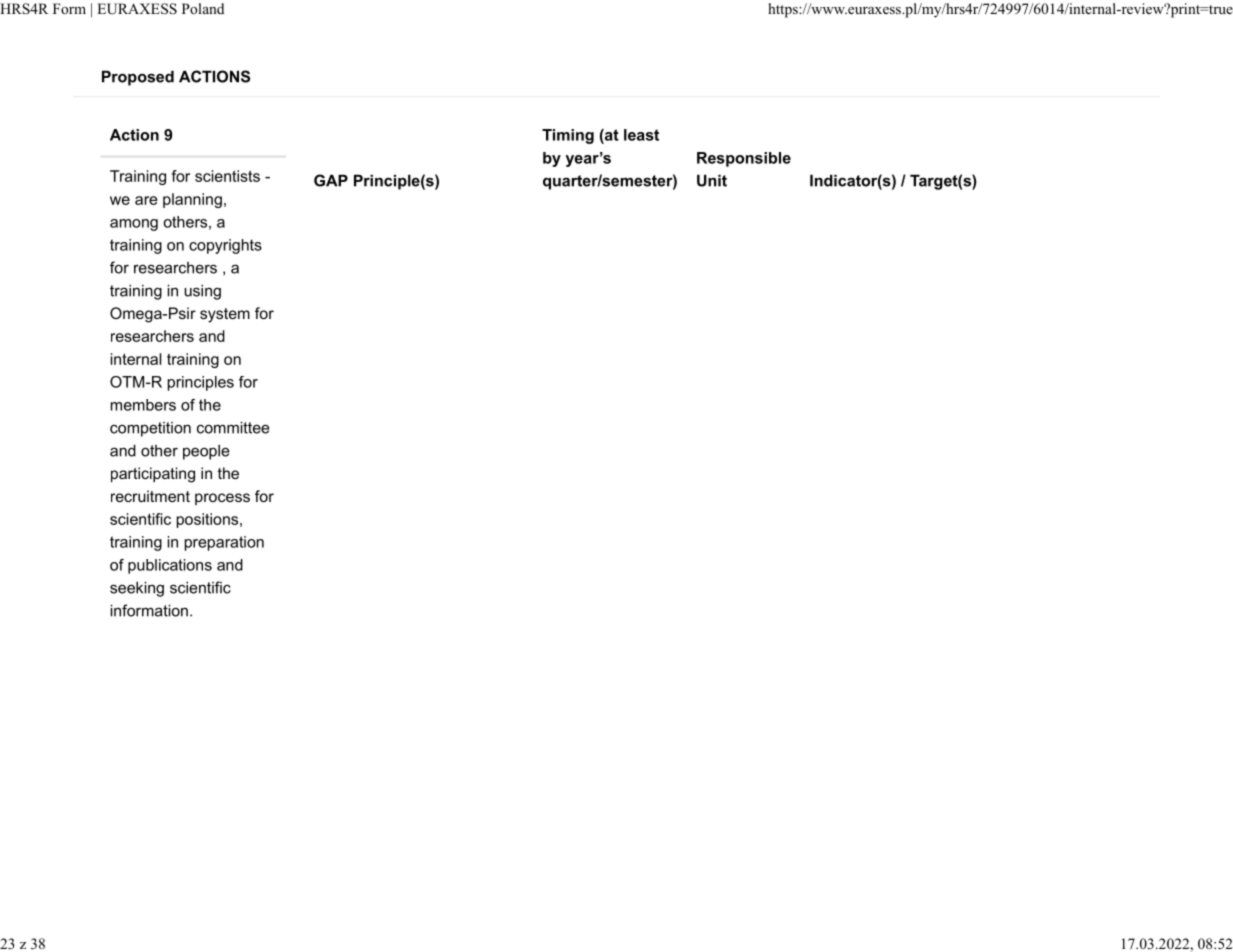 This page has width=1233, height=952. What do you see at coordinates (170, 566) in the page?
I see `publications` at bounding box center [170, 566].
